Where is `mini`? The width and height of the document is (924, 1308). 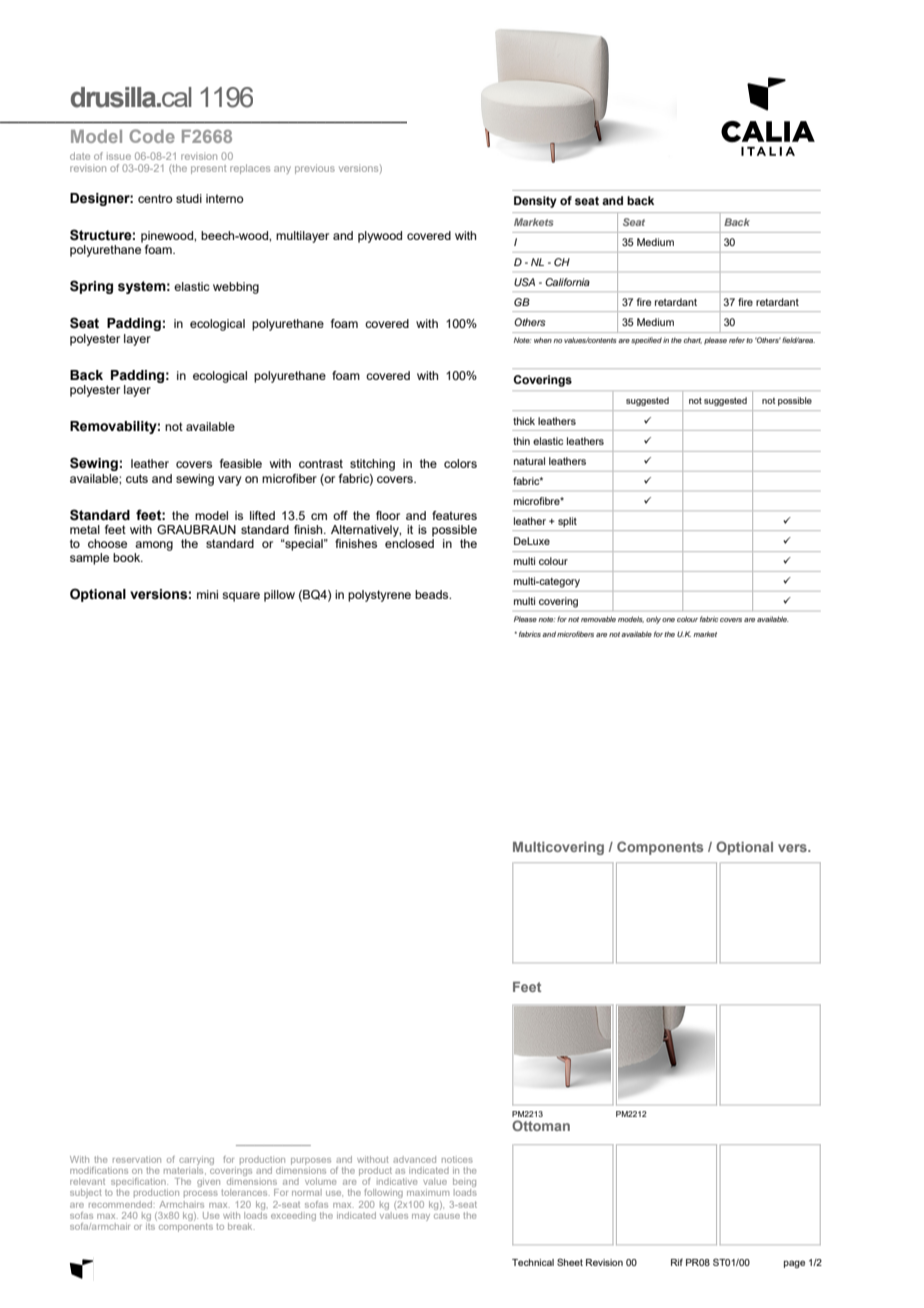 mini is located at coordinates (207, 594).
